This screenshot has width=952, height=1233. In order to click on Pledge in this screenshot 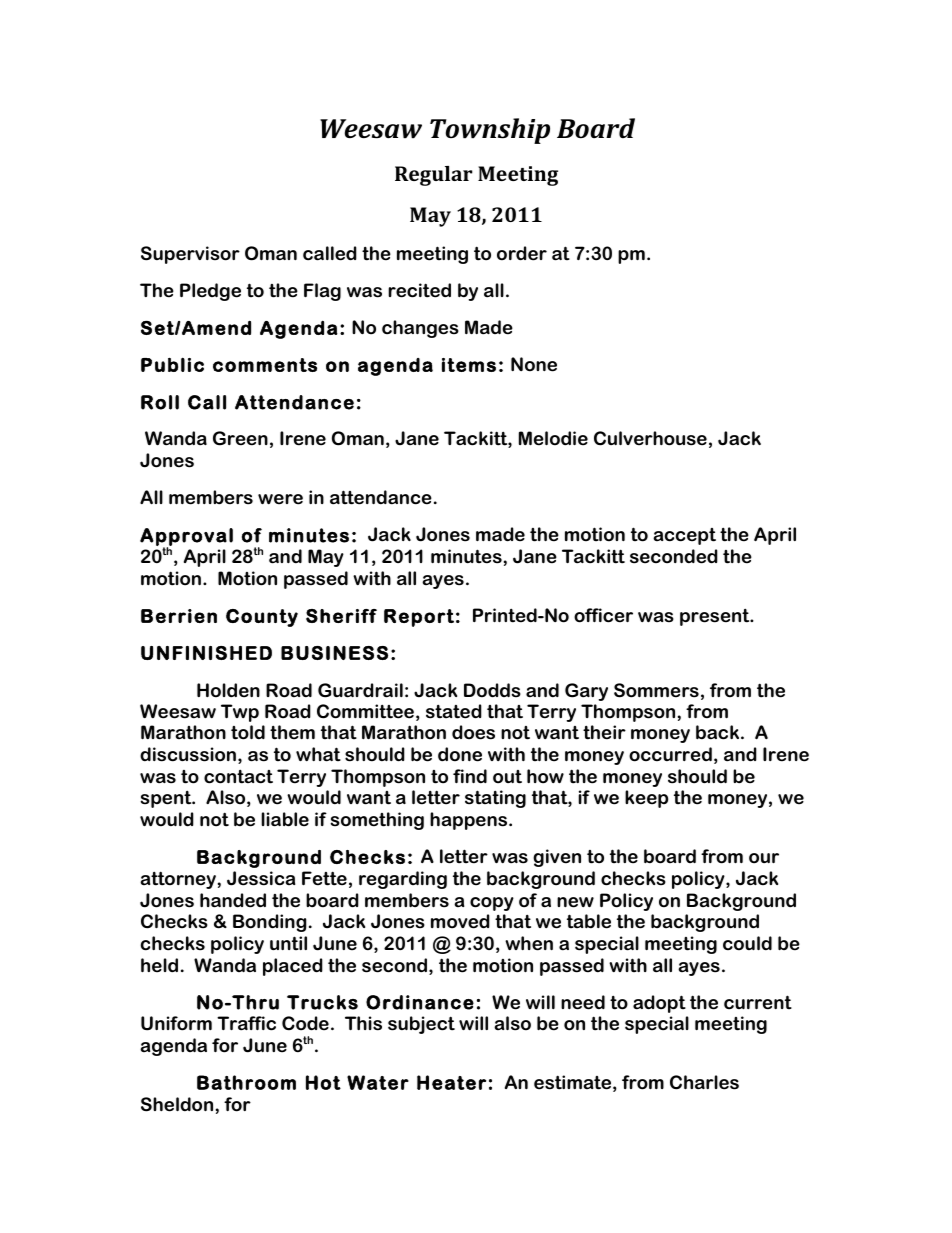, I will do `click(210, 292)`.
